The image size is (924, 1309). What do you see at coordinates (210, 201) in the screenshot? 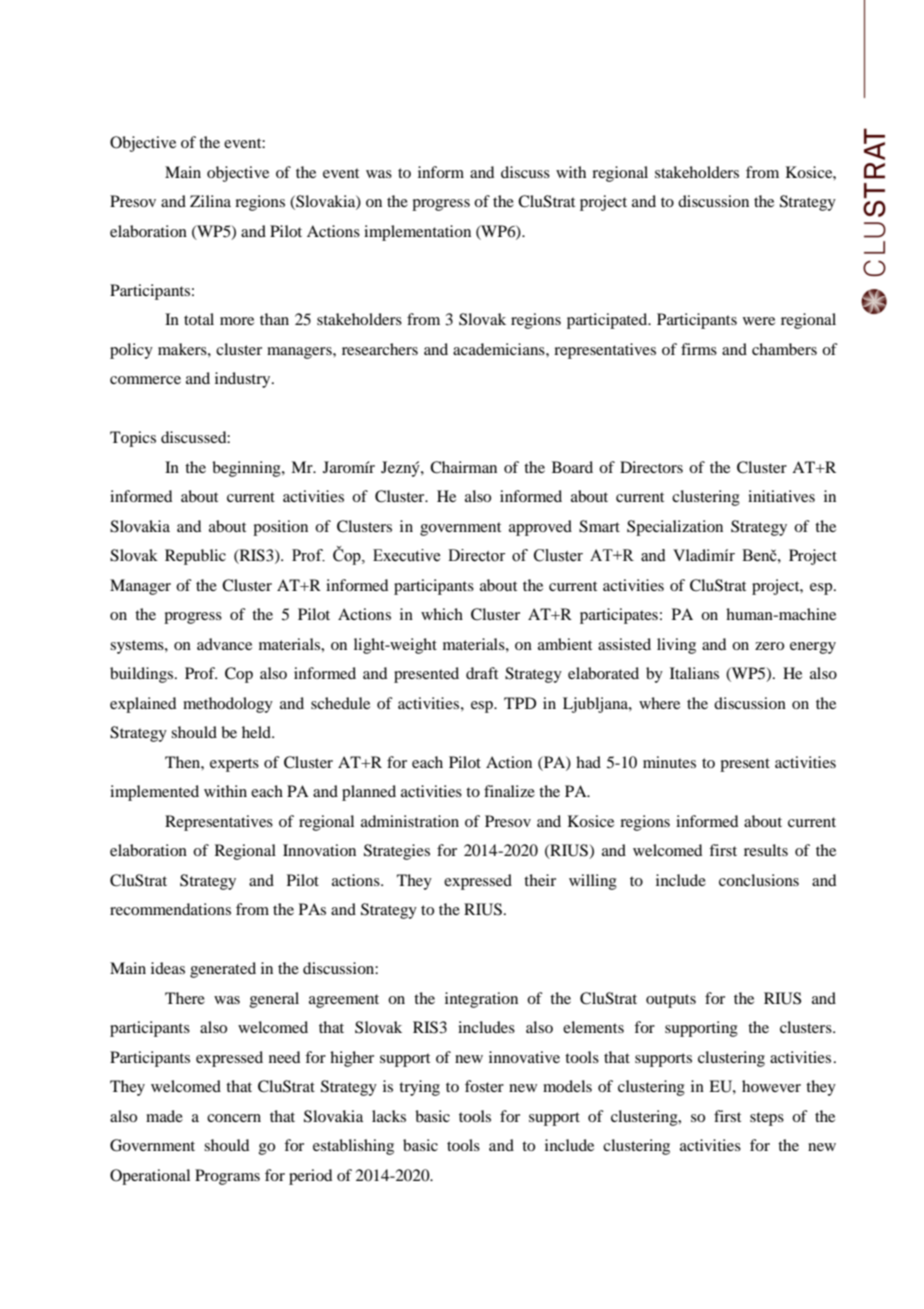
I see `Zilina` at bounding box center [210, 201].
